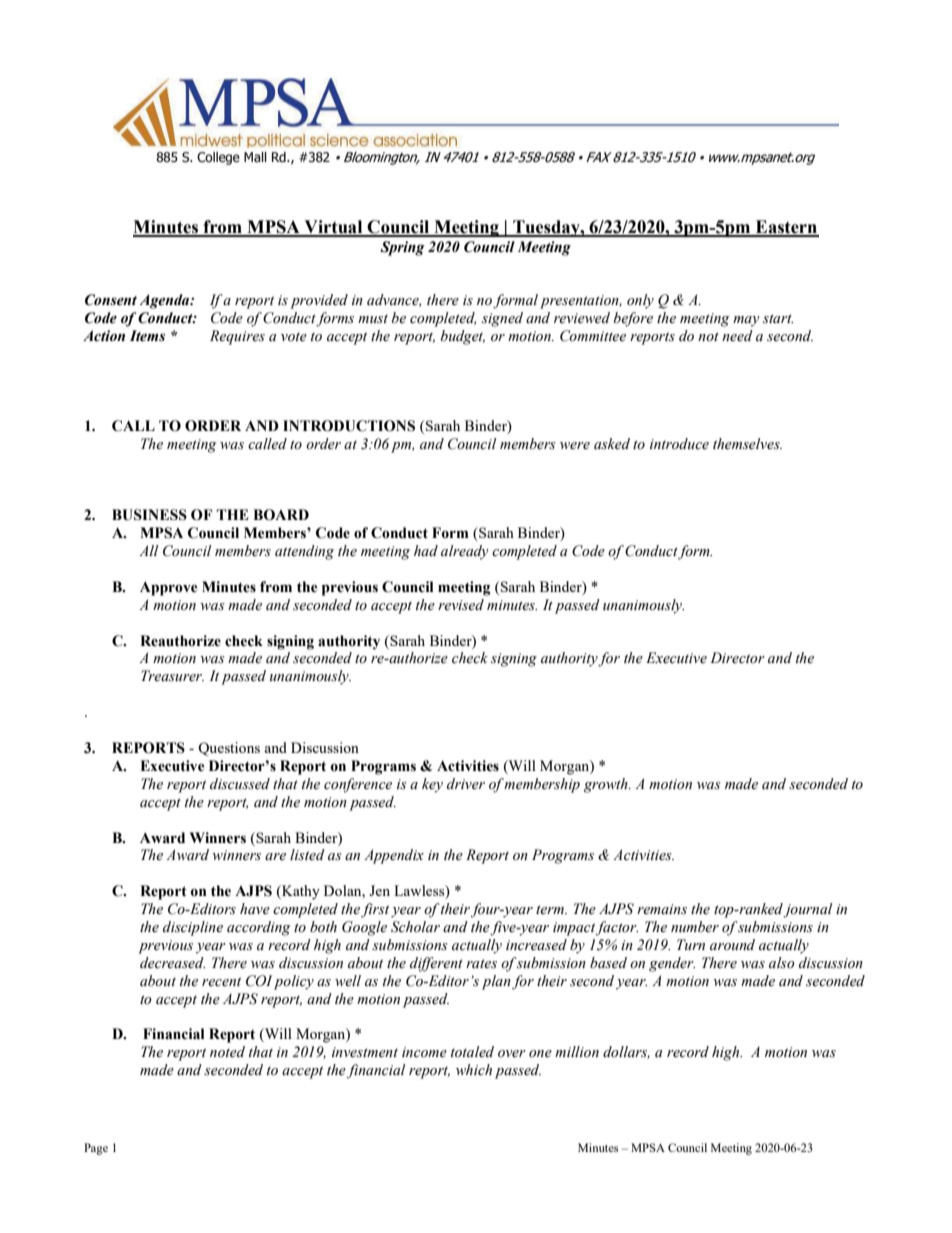  Describe the element at coordinates (402, 248) in the image. I see `Spring` at that location.
